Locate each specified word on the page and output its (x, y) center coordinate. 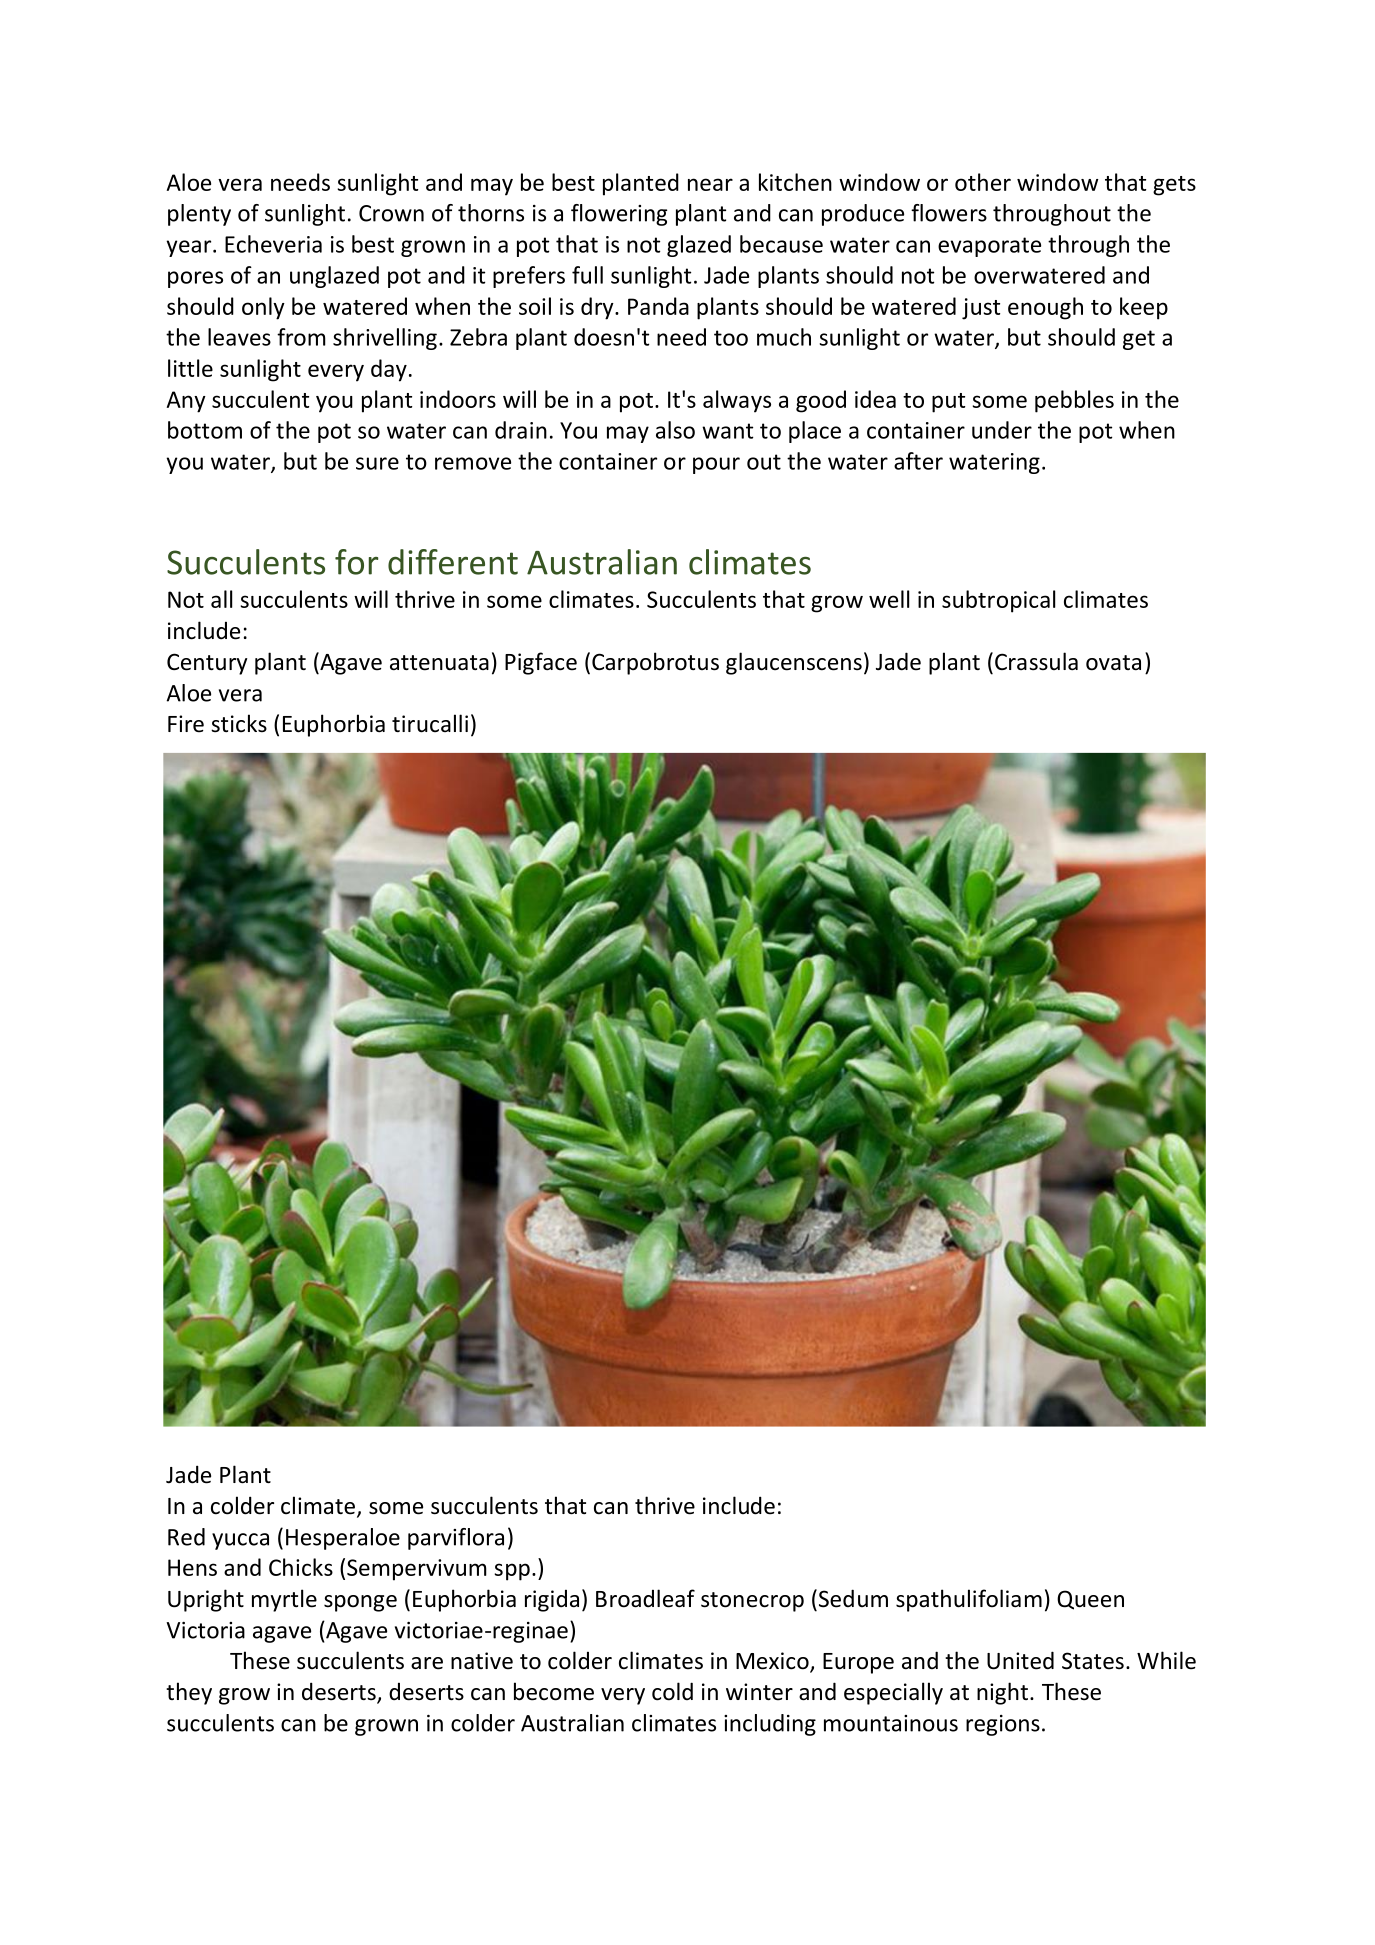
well (889, 599)
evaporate (989, 247)
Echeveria (273, 244)
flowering (619, 215)
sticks (239, 723)
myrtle (284, 1600)
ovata (1113, 663)
